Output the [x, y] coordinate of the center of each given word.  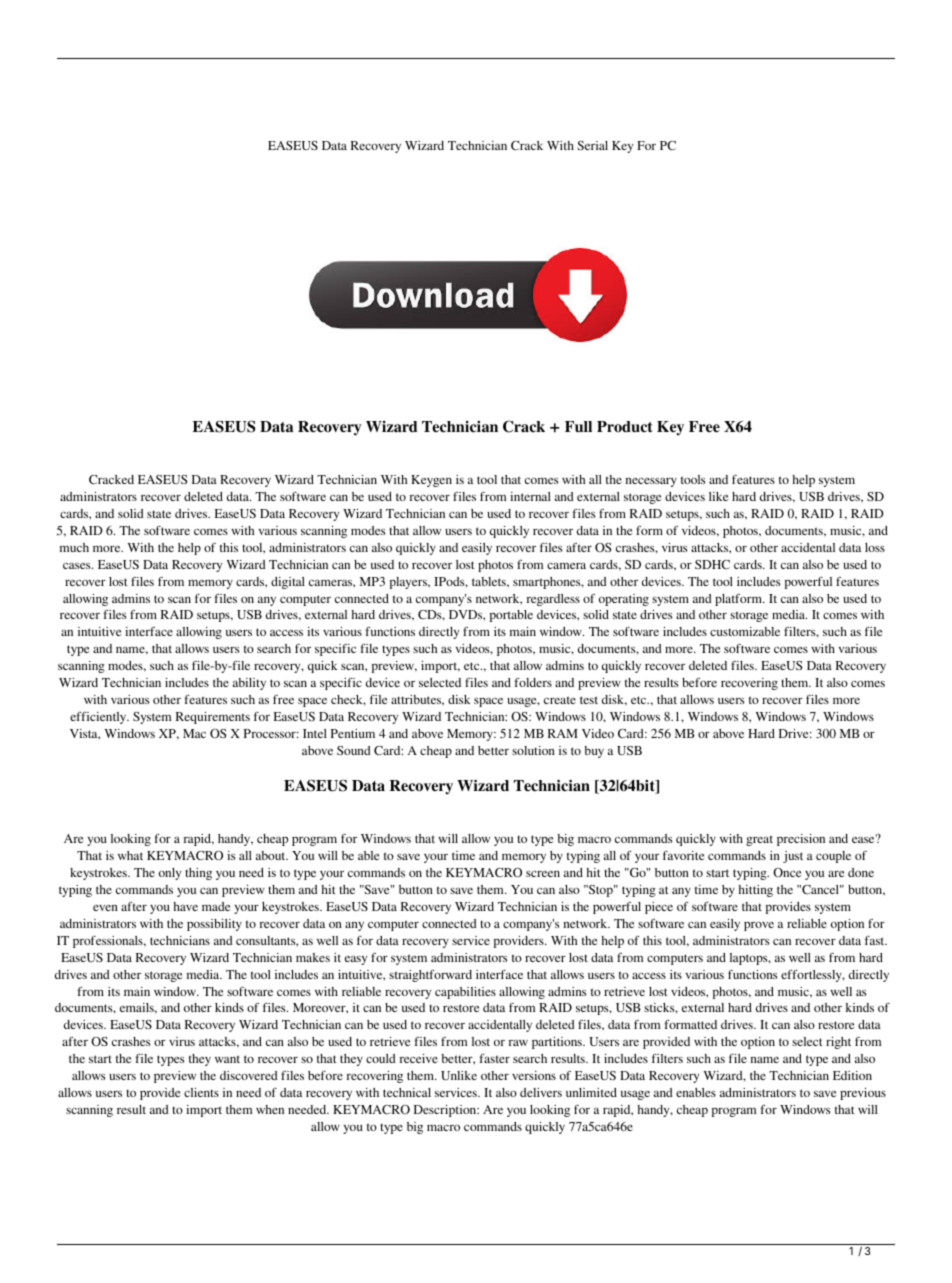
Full [578, 426]
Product [625, 426]
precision [801, 840]
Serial [592, 145]
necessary [651, 482]
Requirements [213, 718]
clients [201, 1092]
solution [533, 750]
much [74, 547]
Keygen [431, 481]
